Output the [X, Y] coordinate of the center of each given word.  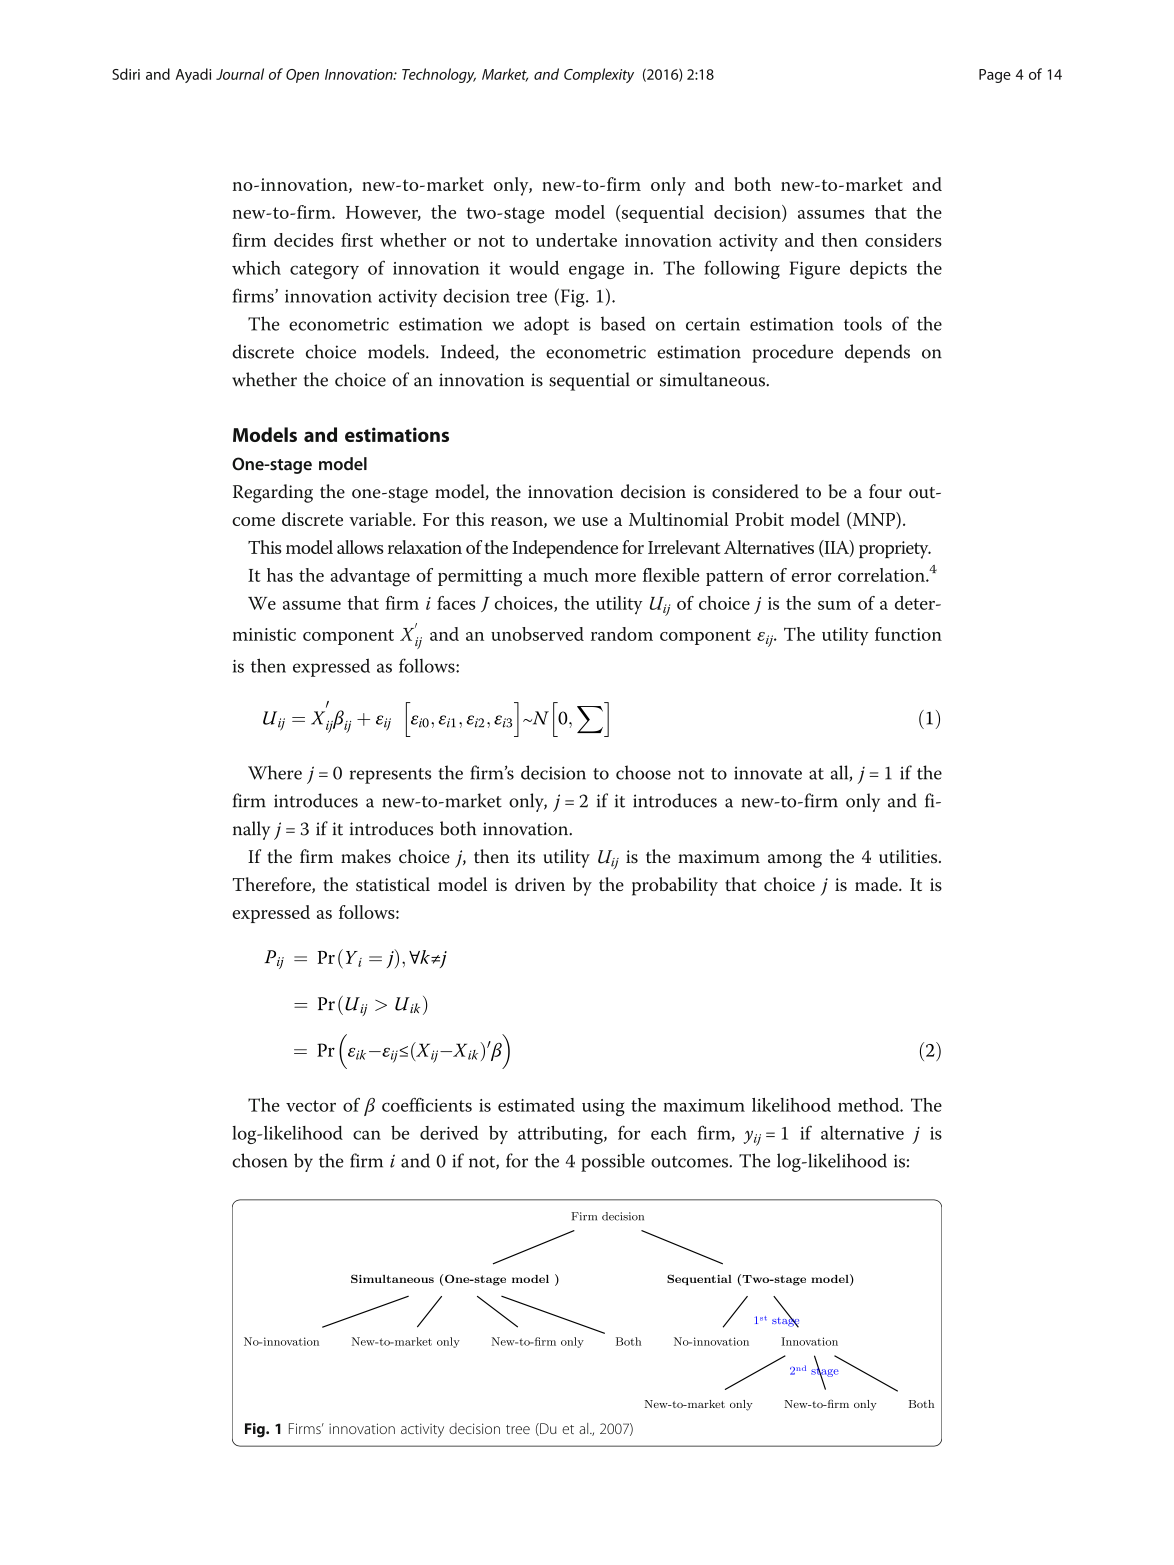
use [595, 521]
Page [995, 76]
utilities [909, 856]
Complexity [599, 75]
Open [302, 76]
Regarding [273, 493]
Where [275, 772]
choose [643, 772]
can [367, 1135]
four [885, 491]
